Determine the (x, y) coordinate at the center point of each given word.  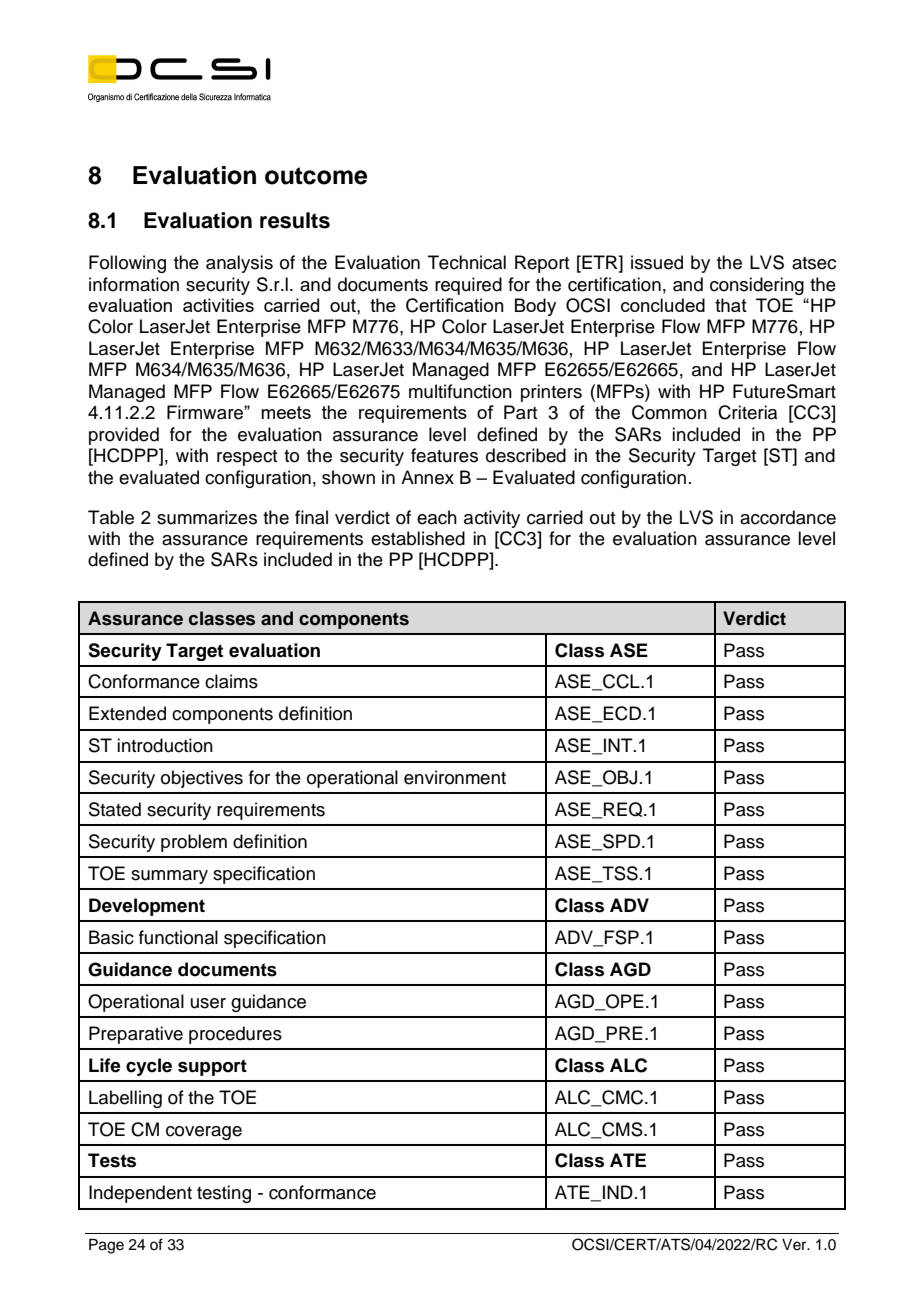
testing (224, 1194)
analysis (239, 264)
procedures (235, 1035)
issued (657, 262)
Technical (467, 262)
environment (455, 777)
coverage (204, 1133)
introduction (165, 745)
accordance (788, 517)
